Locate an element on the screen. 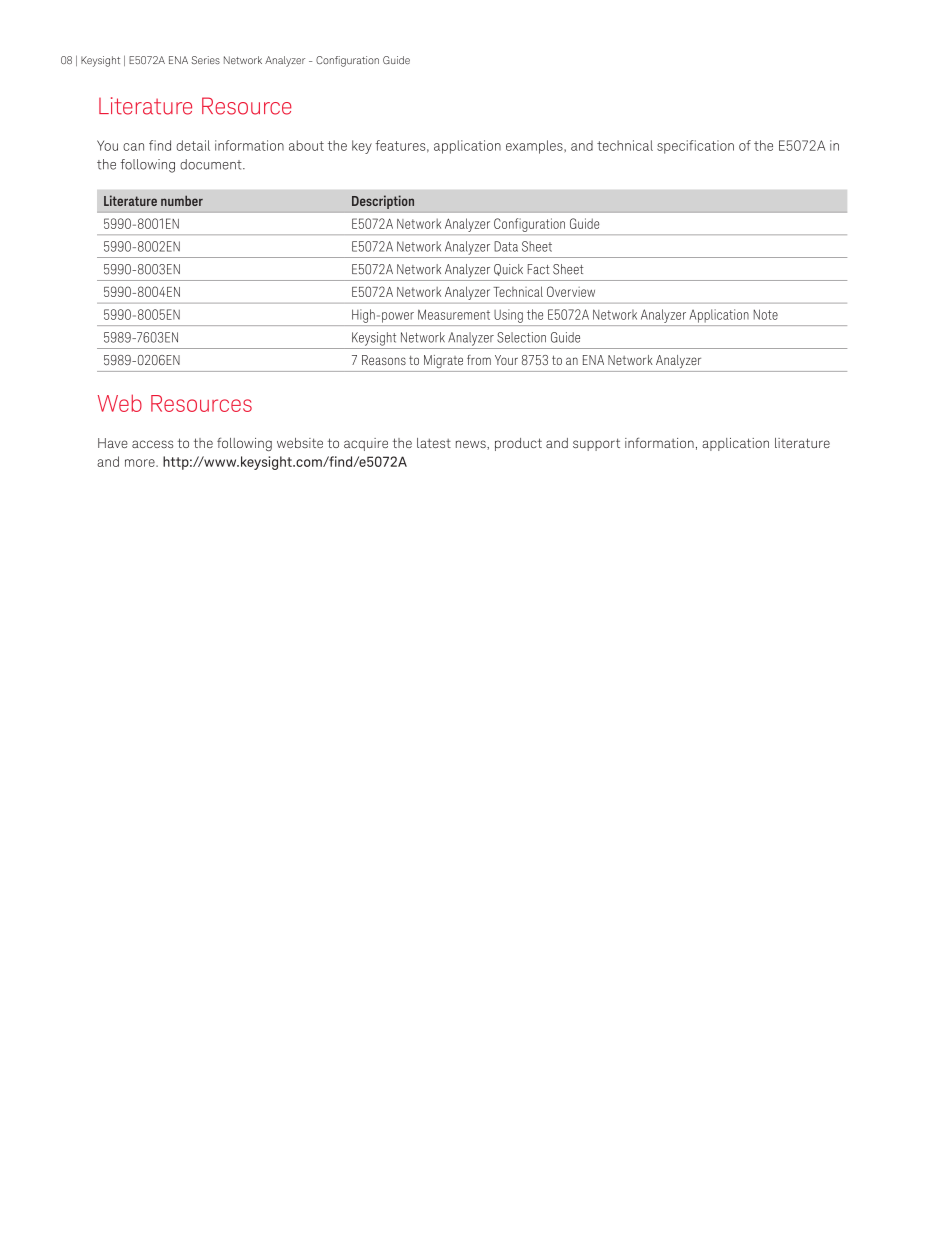 This screenshot has height=1233, width=952. detail is located at coordinates (193, 145).
